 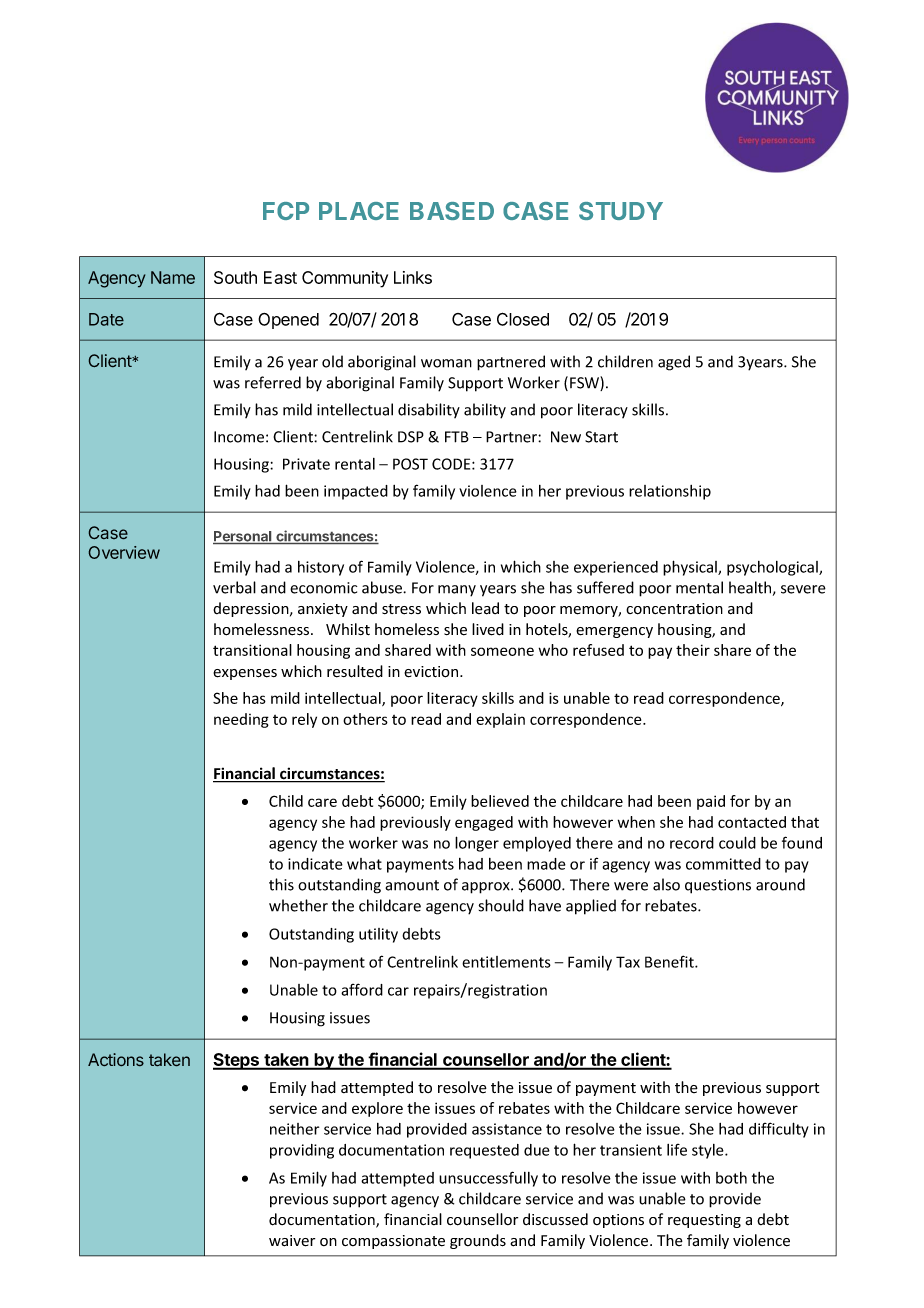 I want to click on Income, so click(x=239, y=437).
